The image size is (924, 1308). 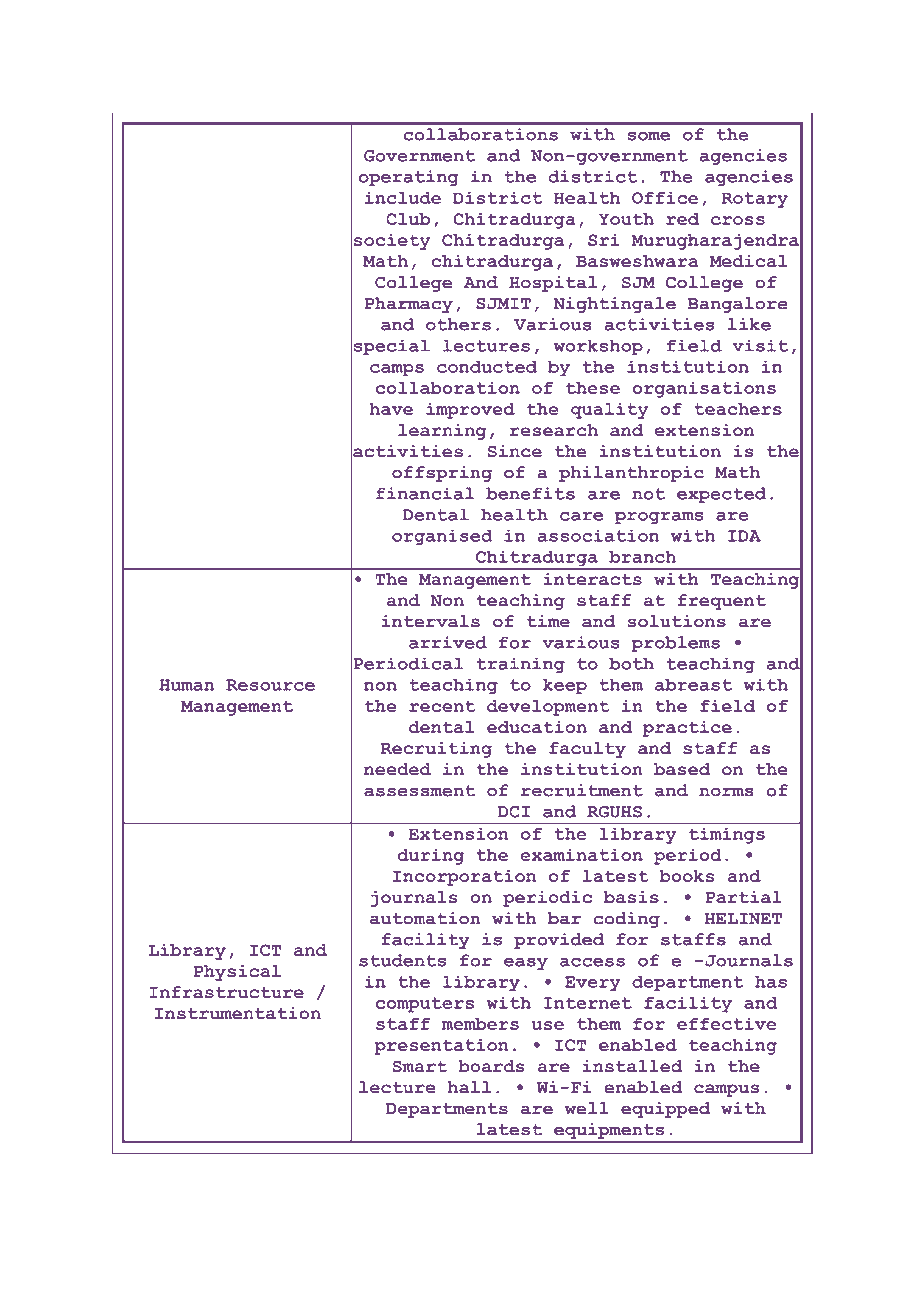 I want to click on include, so click(x=403, y=198).
